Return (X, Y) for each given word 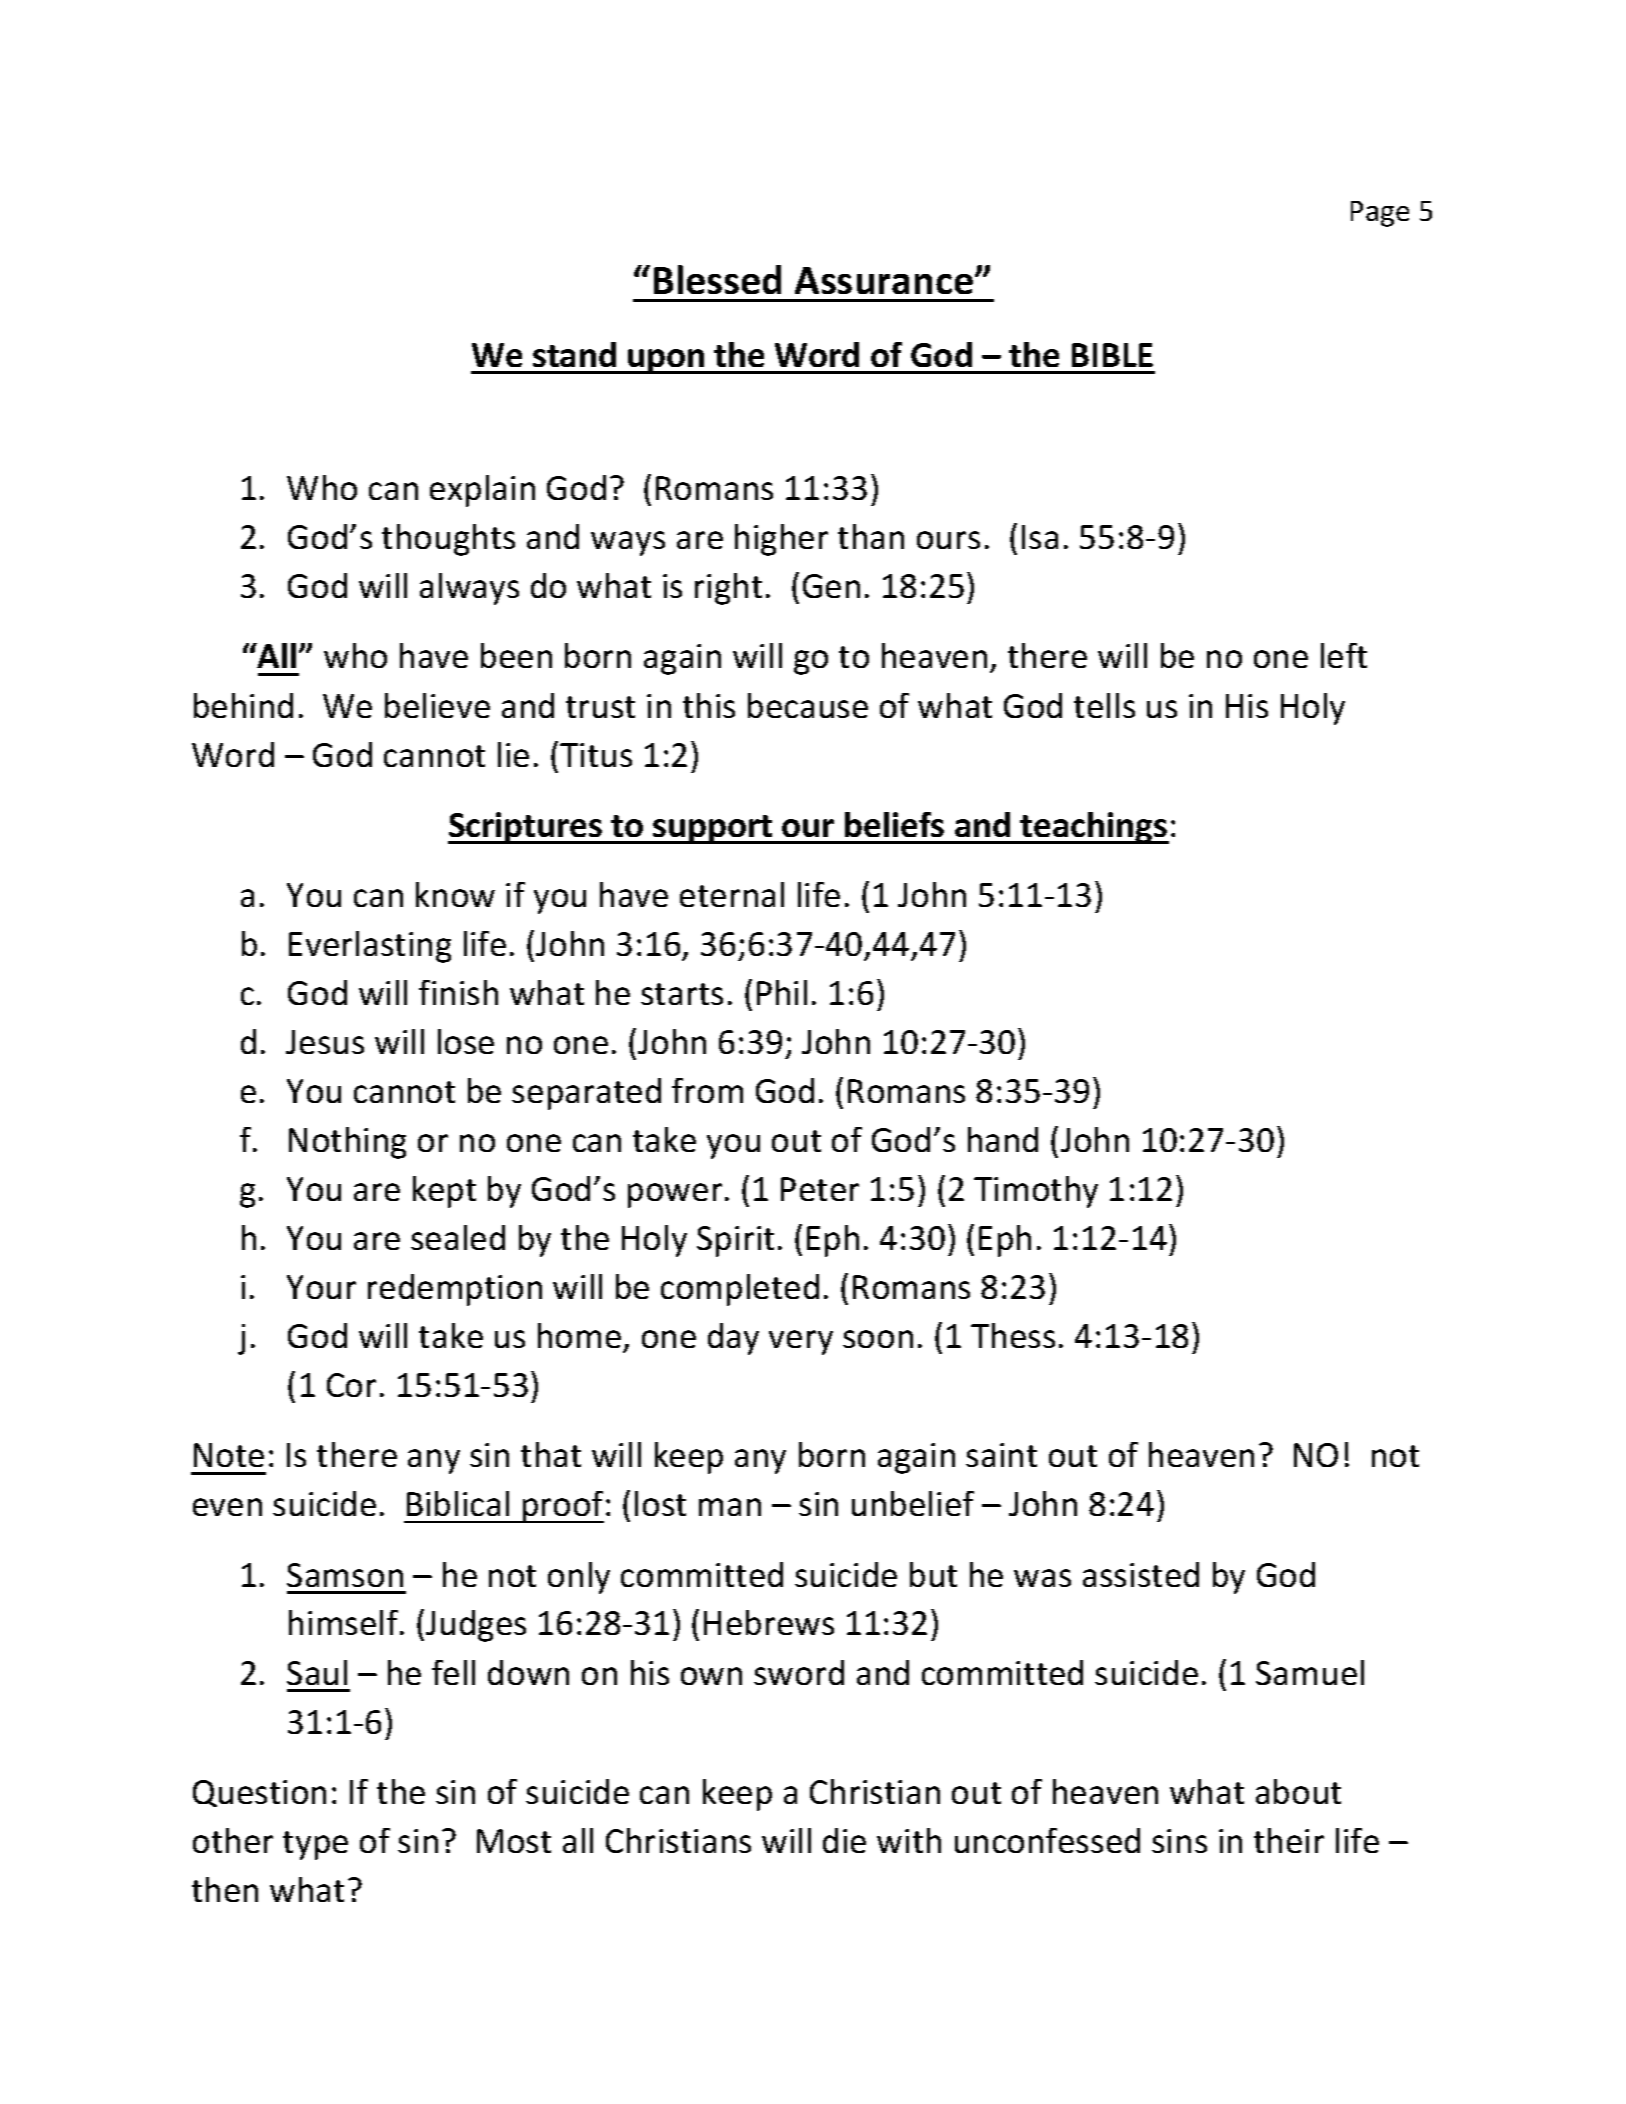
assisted (1141, 1574)
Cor (351, 1385)
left (1344, 655)
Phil (782, 992)
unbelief (913, 1503)
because (808, 705)
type (315, 1845)
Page (1380, 214)
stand (574, 354)
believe (437, 705)
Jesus (325, 1042)
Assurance (885, 280)
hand (1003, 1139)
